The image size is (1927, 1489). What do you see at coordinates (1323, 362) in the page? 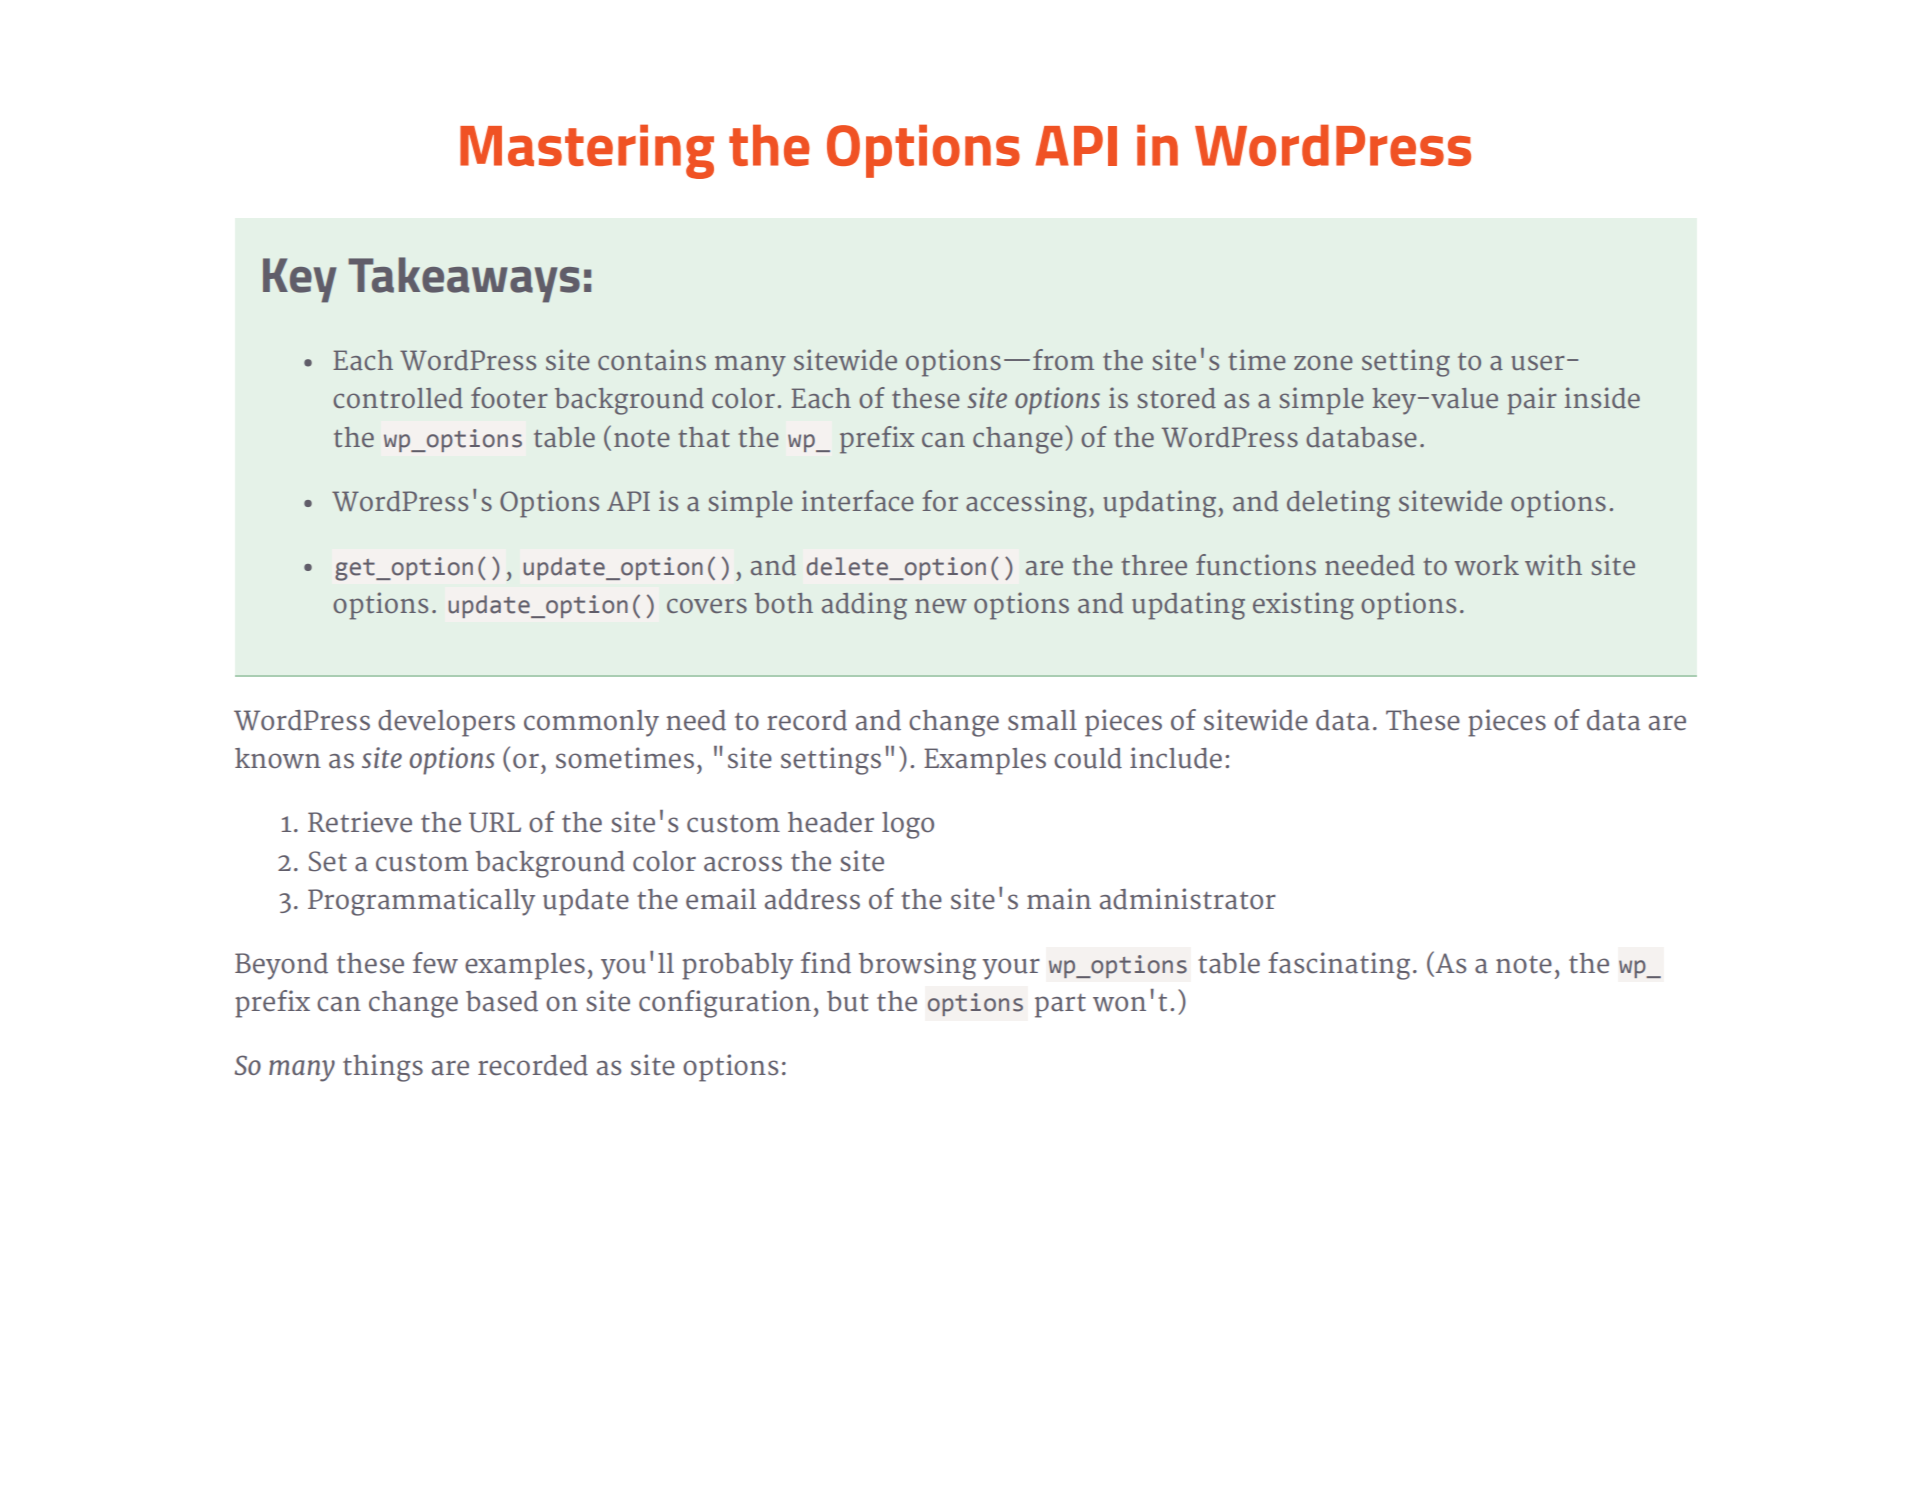
I see `zone` at bounding box center [1323, 362].
